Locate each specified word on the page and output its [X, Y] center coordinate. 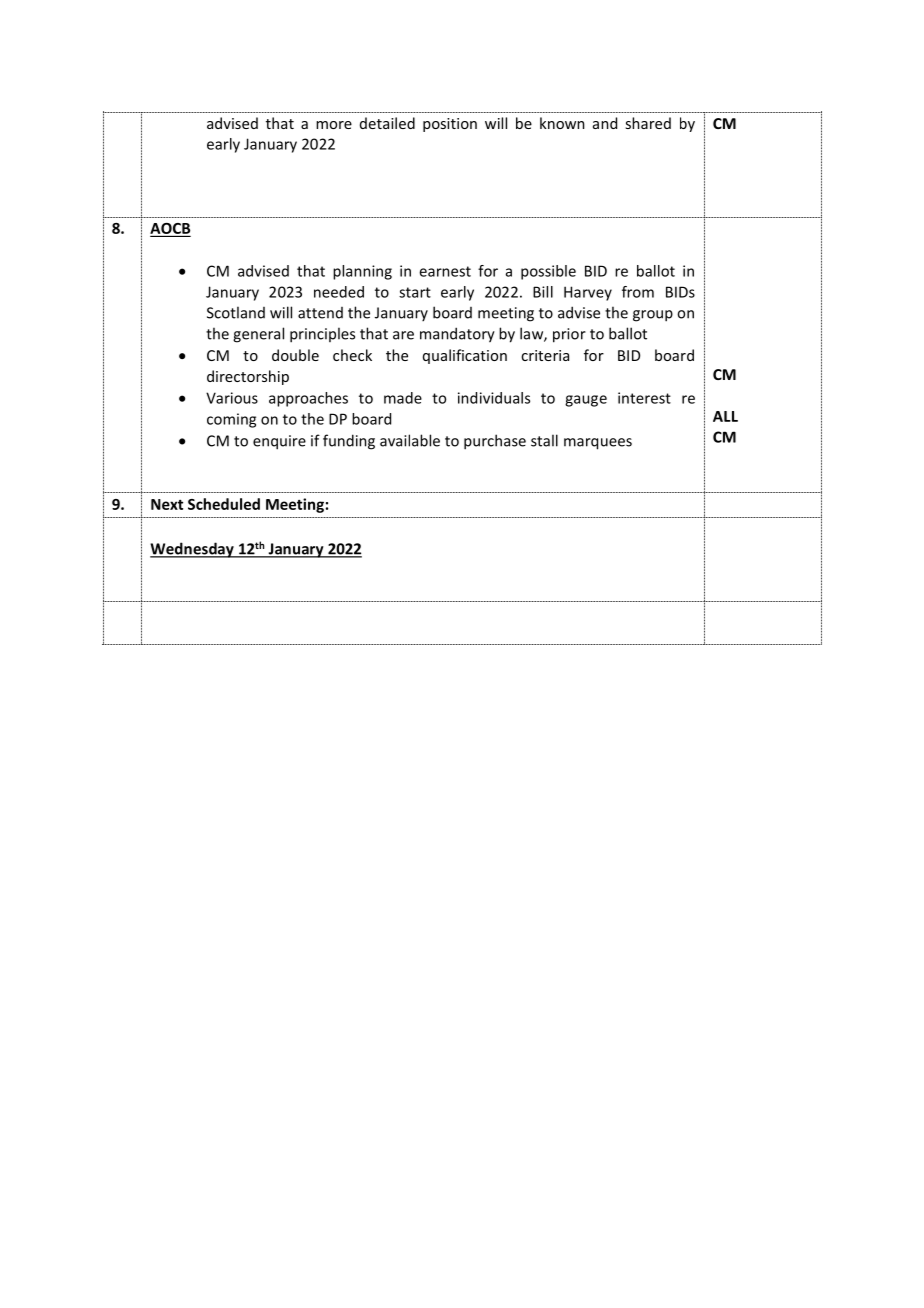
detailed [387, 123]
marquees [598, 444]
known [562, 123]
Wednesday [193, 550]
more [334, 125]
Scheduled [224, 504]
